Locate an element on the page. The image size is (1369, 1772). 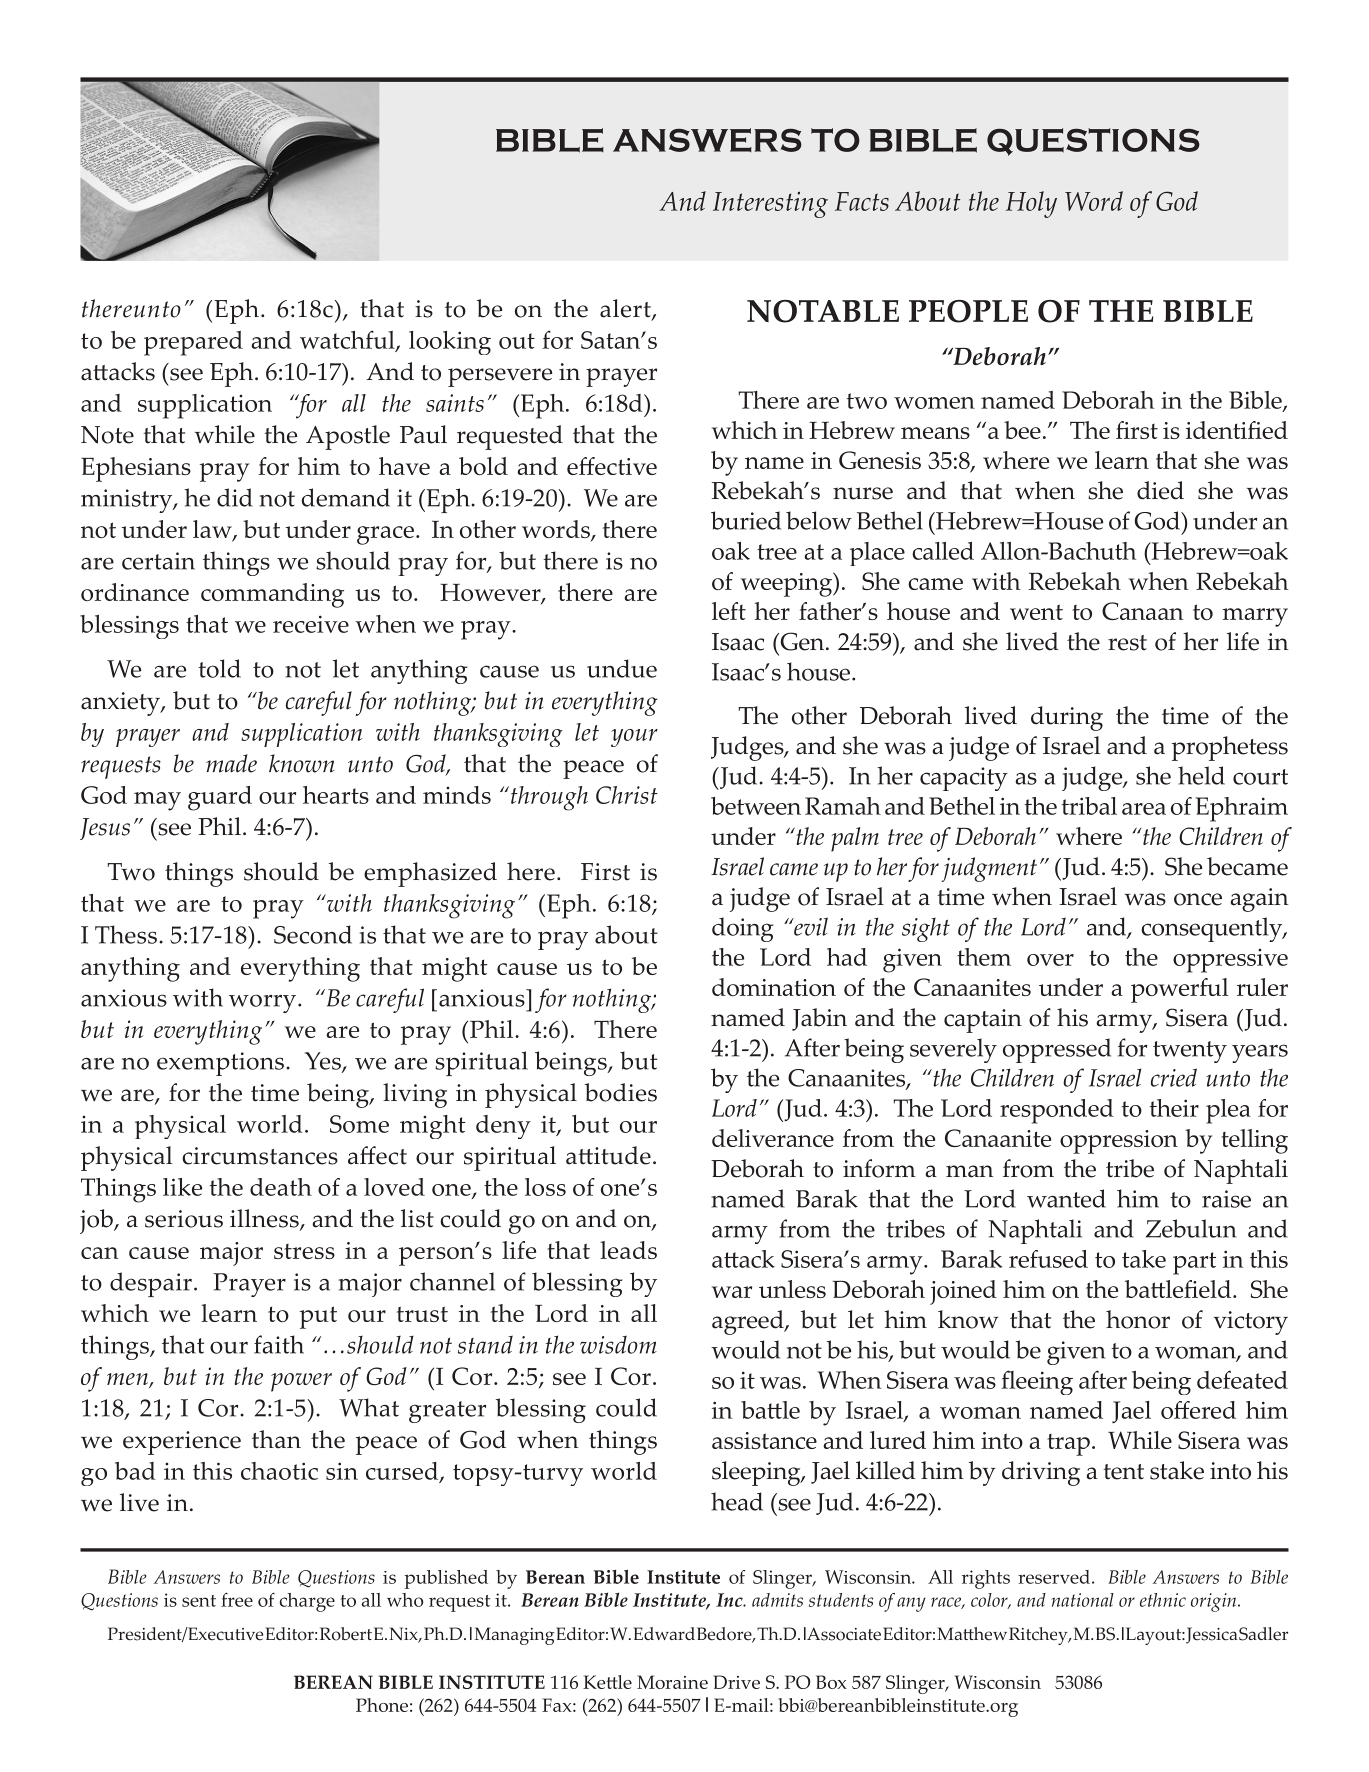
alert is located at coordinates (626, 309).
